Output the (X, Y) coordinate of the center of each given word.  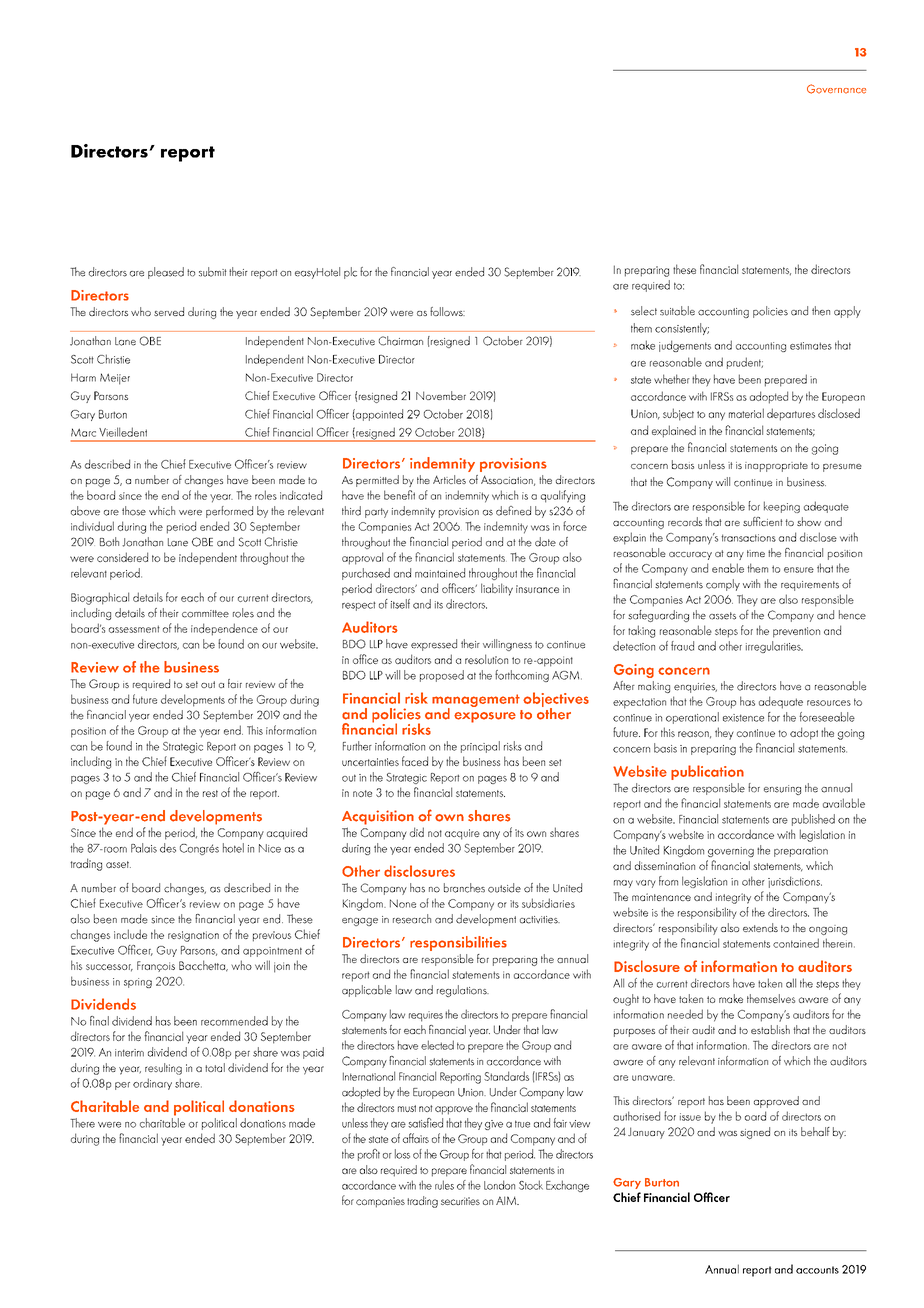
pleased (166, 273)
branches (464, 888)
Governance (836, 89)
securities (460, 1201)
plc (350, 273)
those (134, 511)
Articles (449, 479)
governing (731, 852)
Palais (144, 848)
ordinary (152, 1084)
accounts (817, 1270)
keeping (782, 507)
